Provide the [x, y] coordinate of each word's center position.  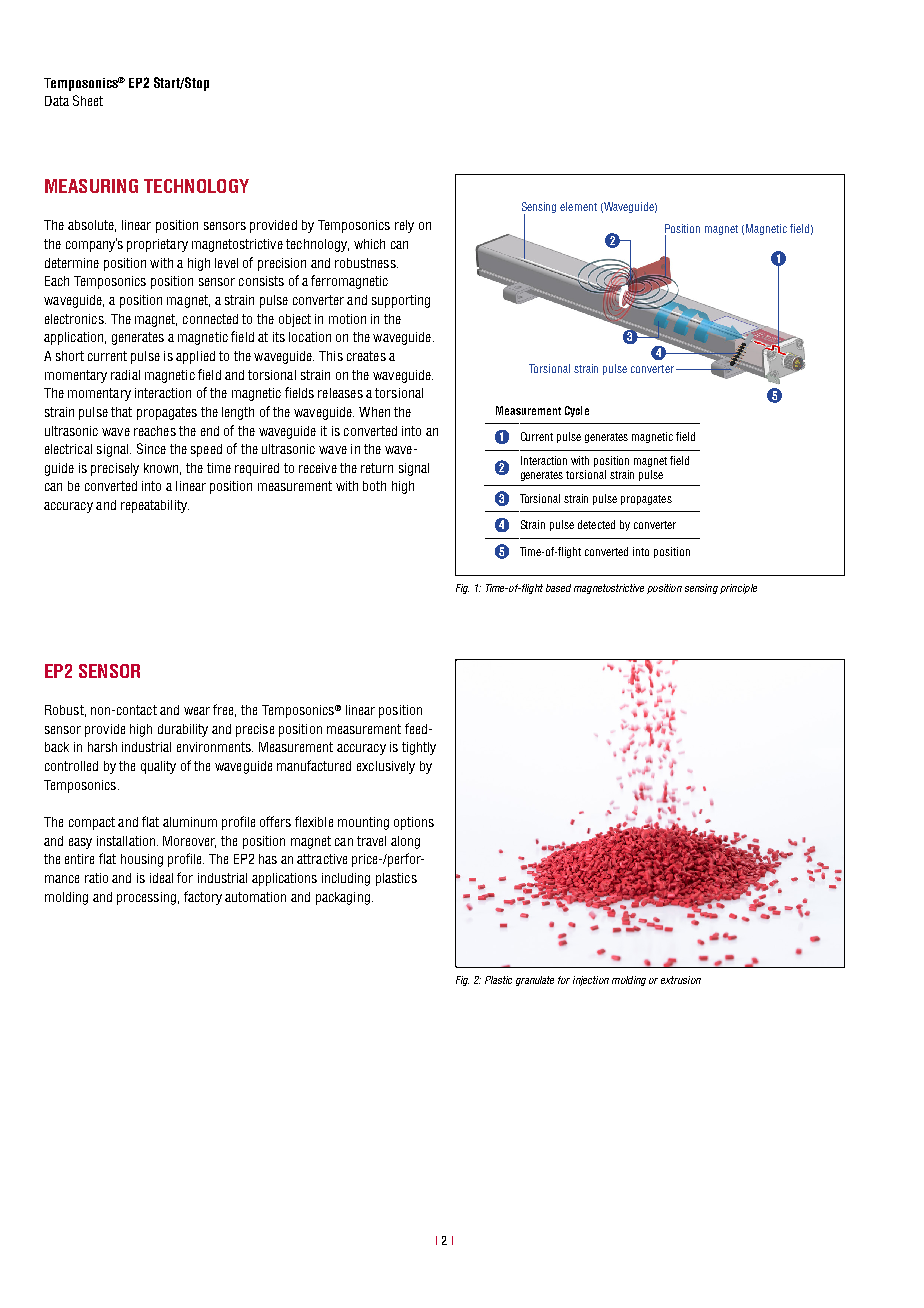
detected [596, 524]
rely [404, 226]
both [374, 486]
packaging [343, 898]
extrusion [681, 980]
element [578, 206]
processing [146, 898]
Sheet [88, 100]
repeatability [155, 506]
